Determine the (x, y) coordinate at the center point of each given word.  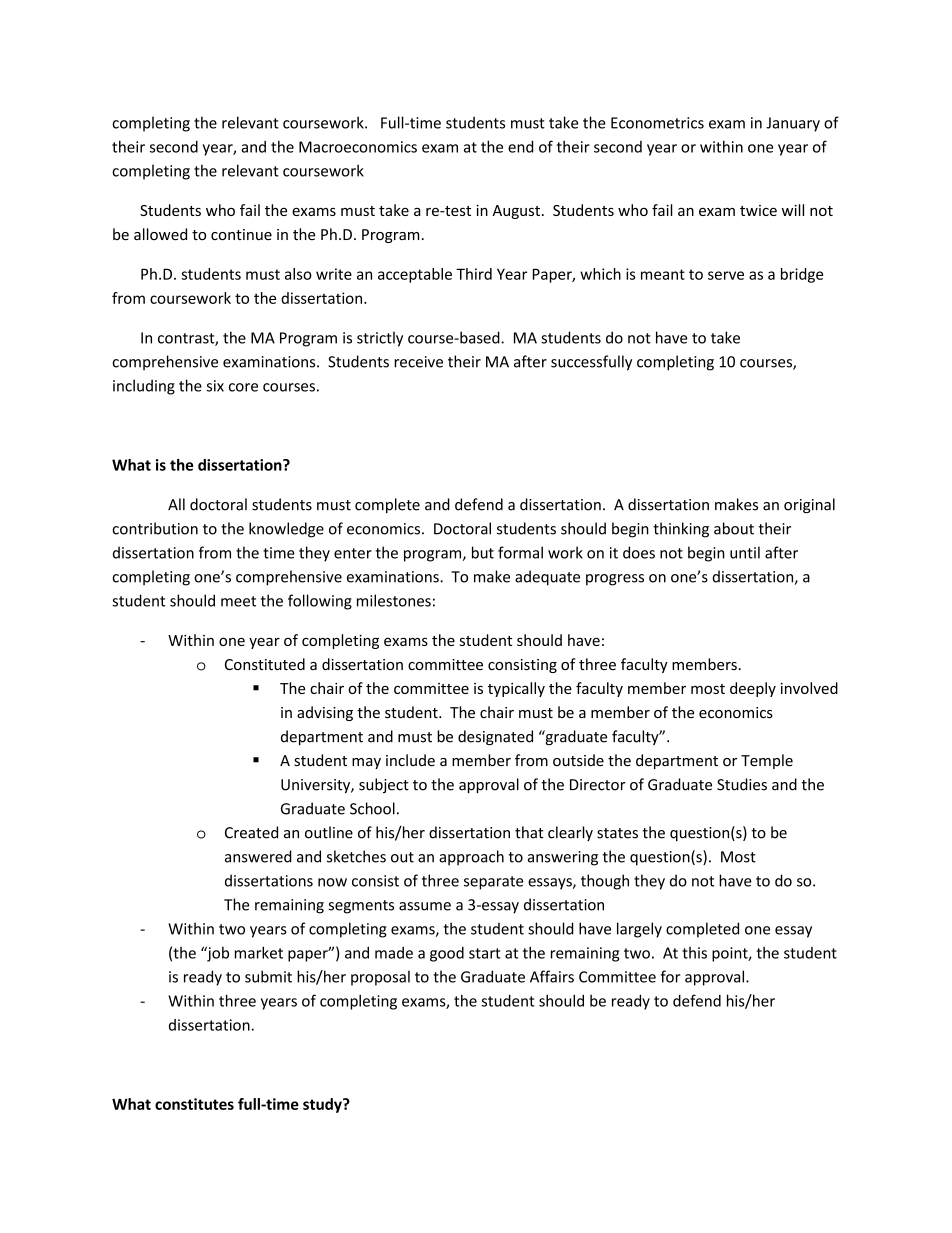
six (215, 386)
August (516, 212)
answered (258, 856)
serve (726, 275)
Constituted (265, 664)
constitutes (194, 1104)
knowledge (286, 530)
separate (493, 883)
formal (520, 552)
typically (516, 689)
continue (241, 235)
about (734, 528)
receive (418, 362)
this (694, 953)
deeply (753, 689)
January (793, 124)
